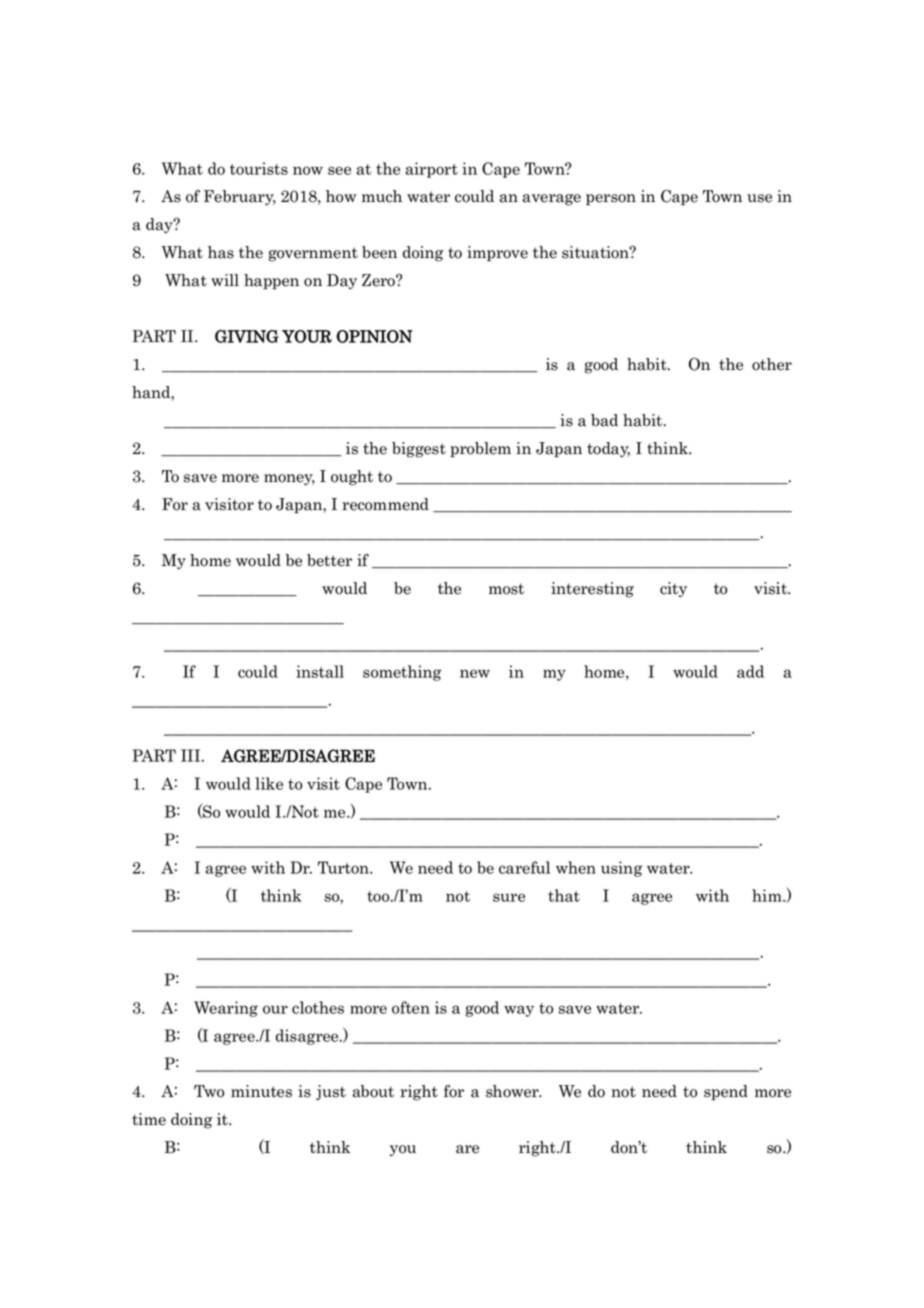 The width and height of the document is (924, 1308). Describe the element at coordinates (240, 198) in the document. I see `February` at that location.
